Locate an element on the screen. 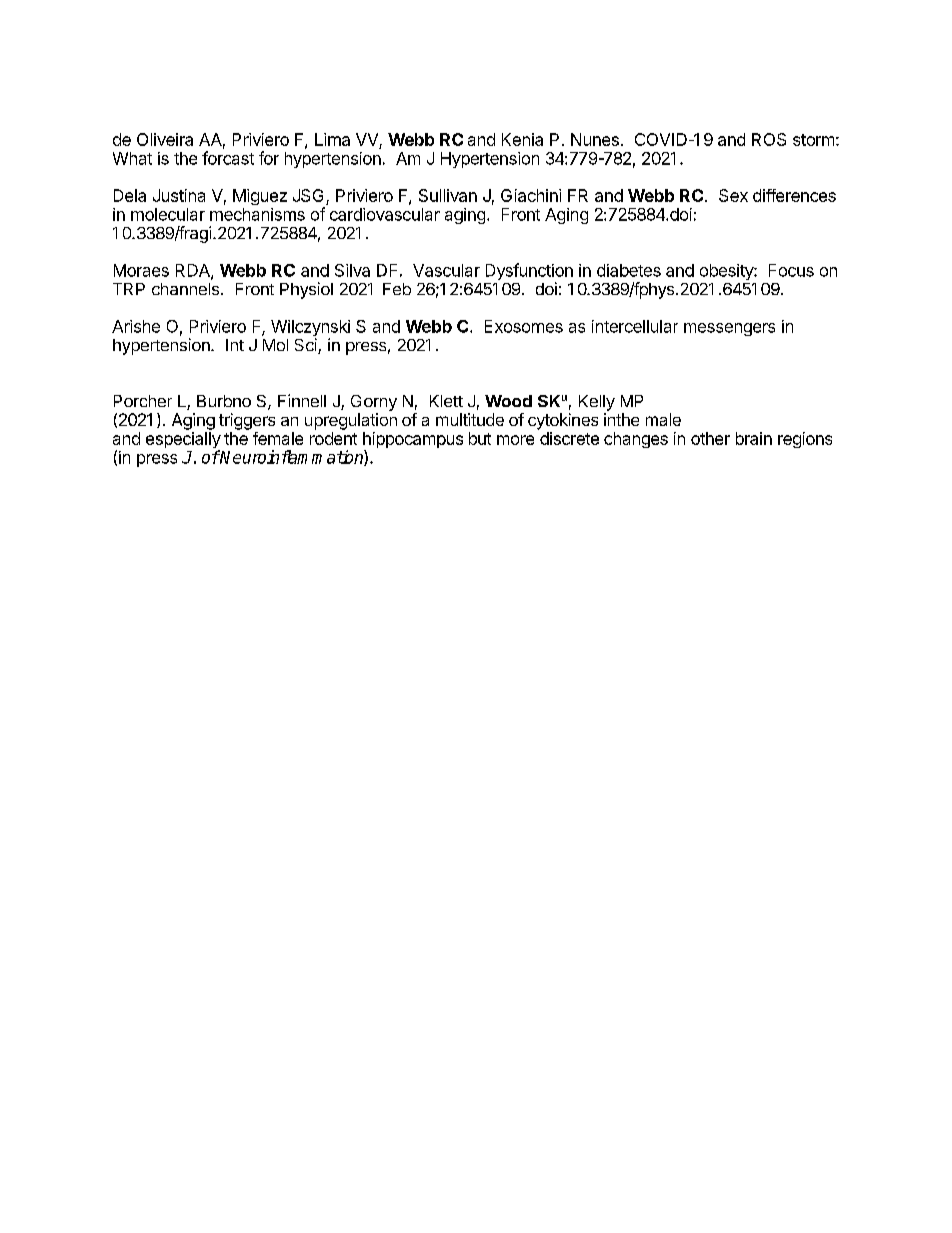 This screenshot has width=952, height=1233. Feb is located at coordinates (397, 289).
